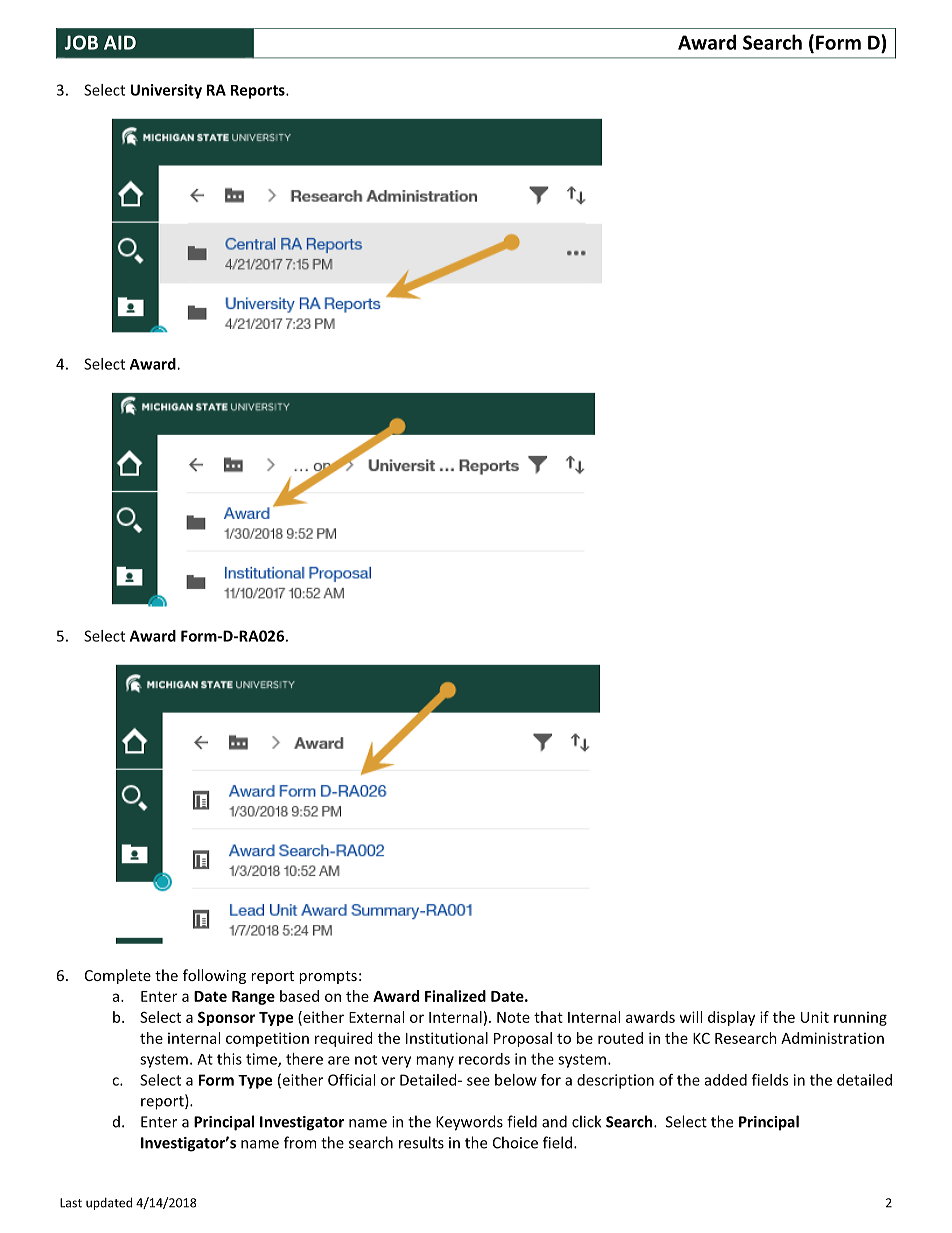 This screenshot has width=952, height=1233. What do you see at coordinates (71, 1203) in the screenshot?
I see `Last` at bounding box center [71, 1203].
